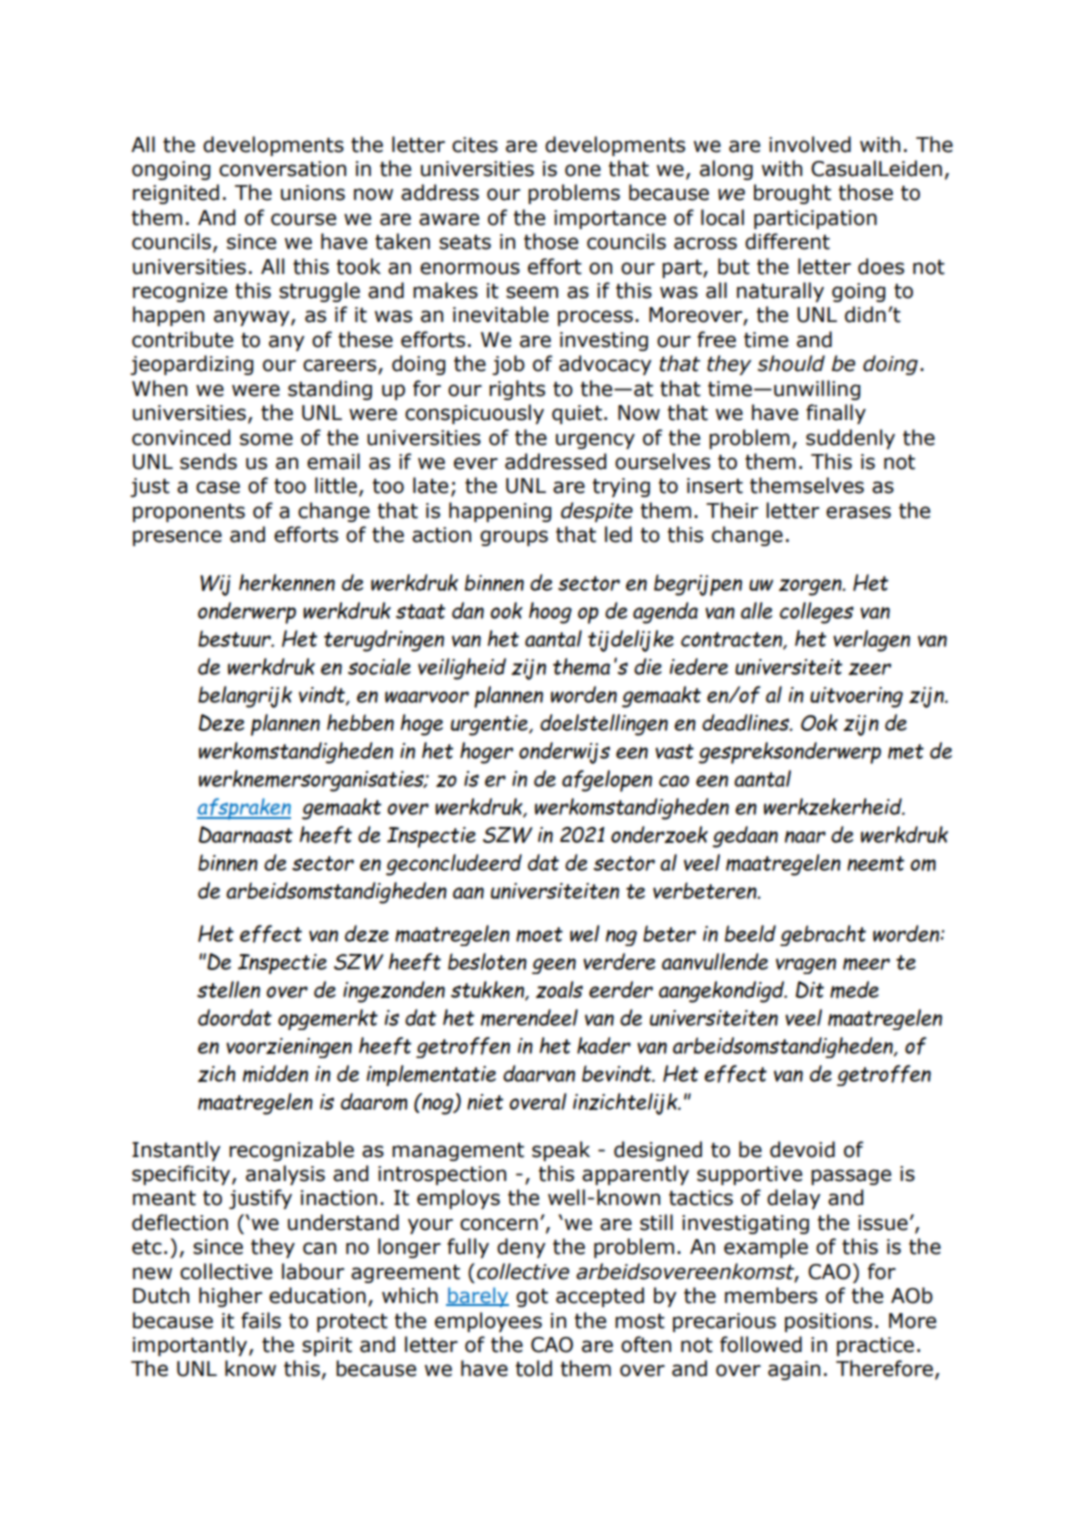 This image has width=1087, height=1537. I want to click on presence, so click(177, 538).
